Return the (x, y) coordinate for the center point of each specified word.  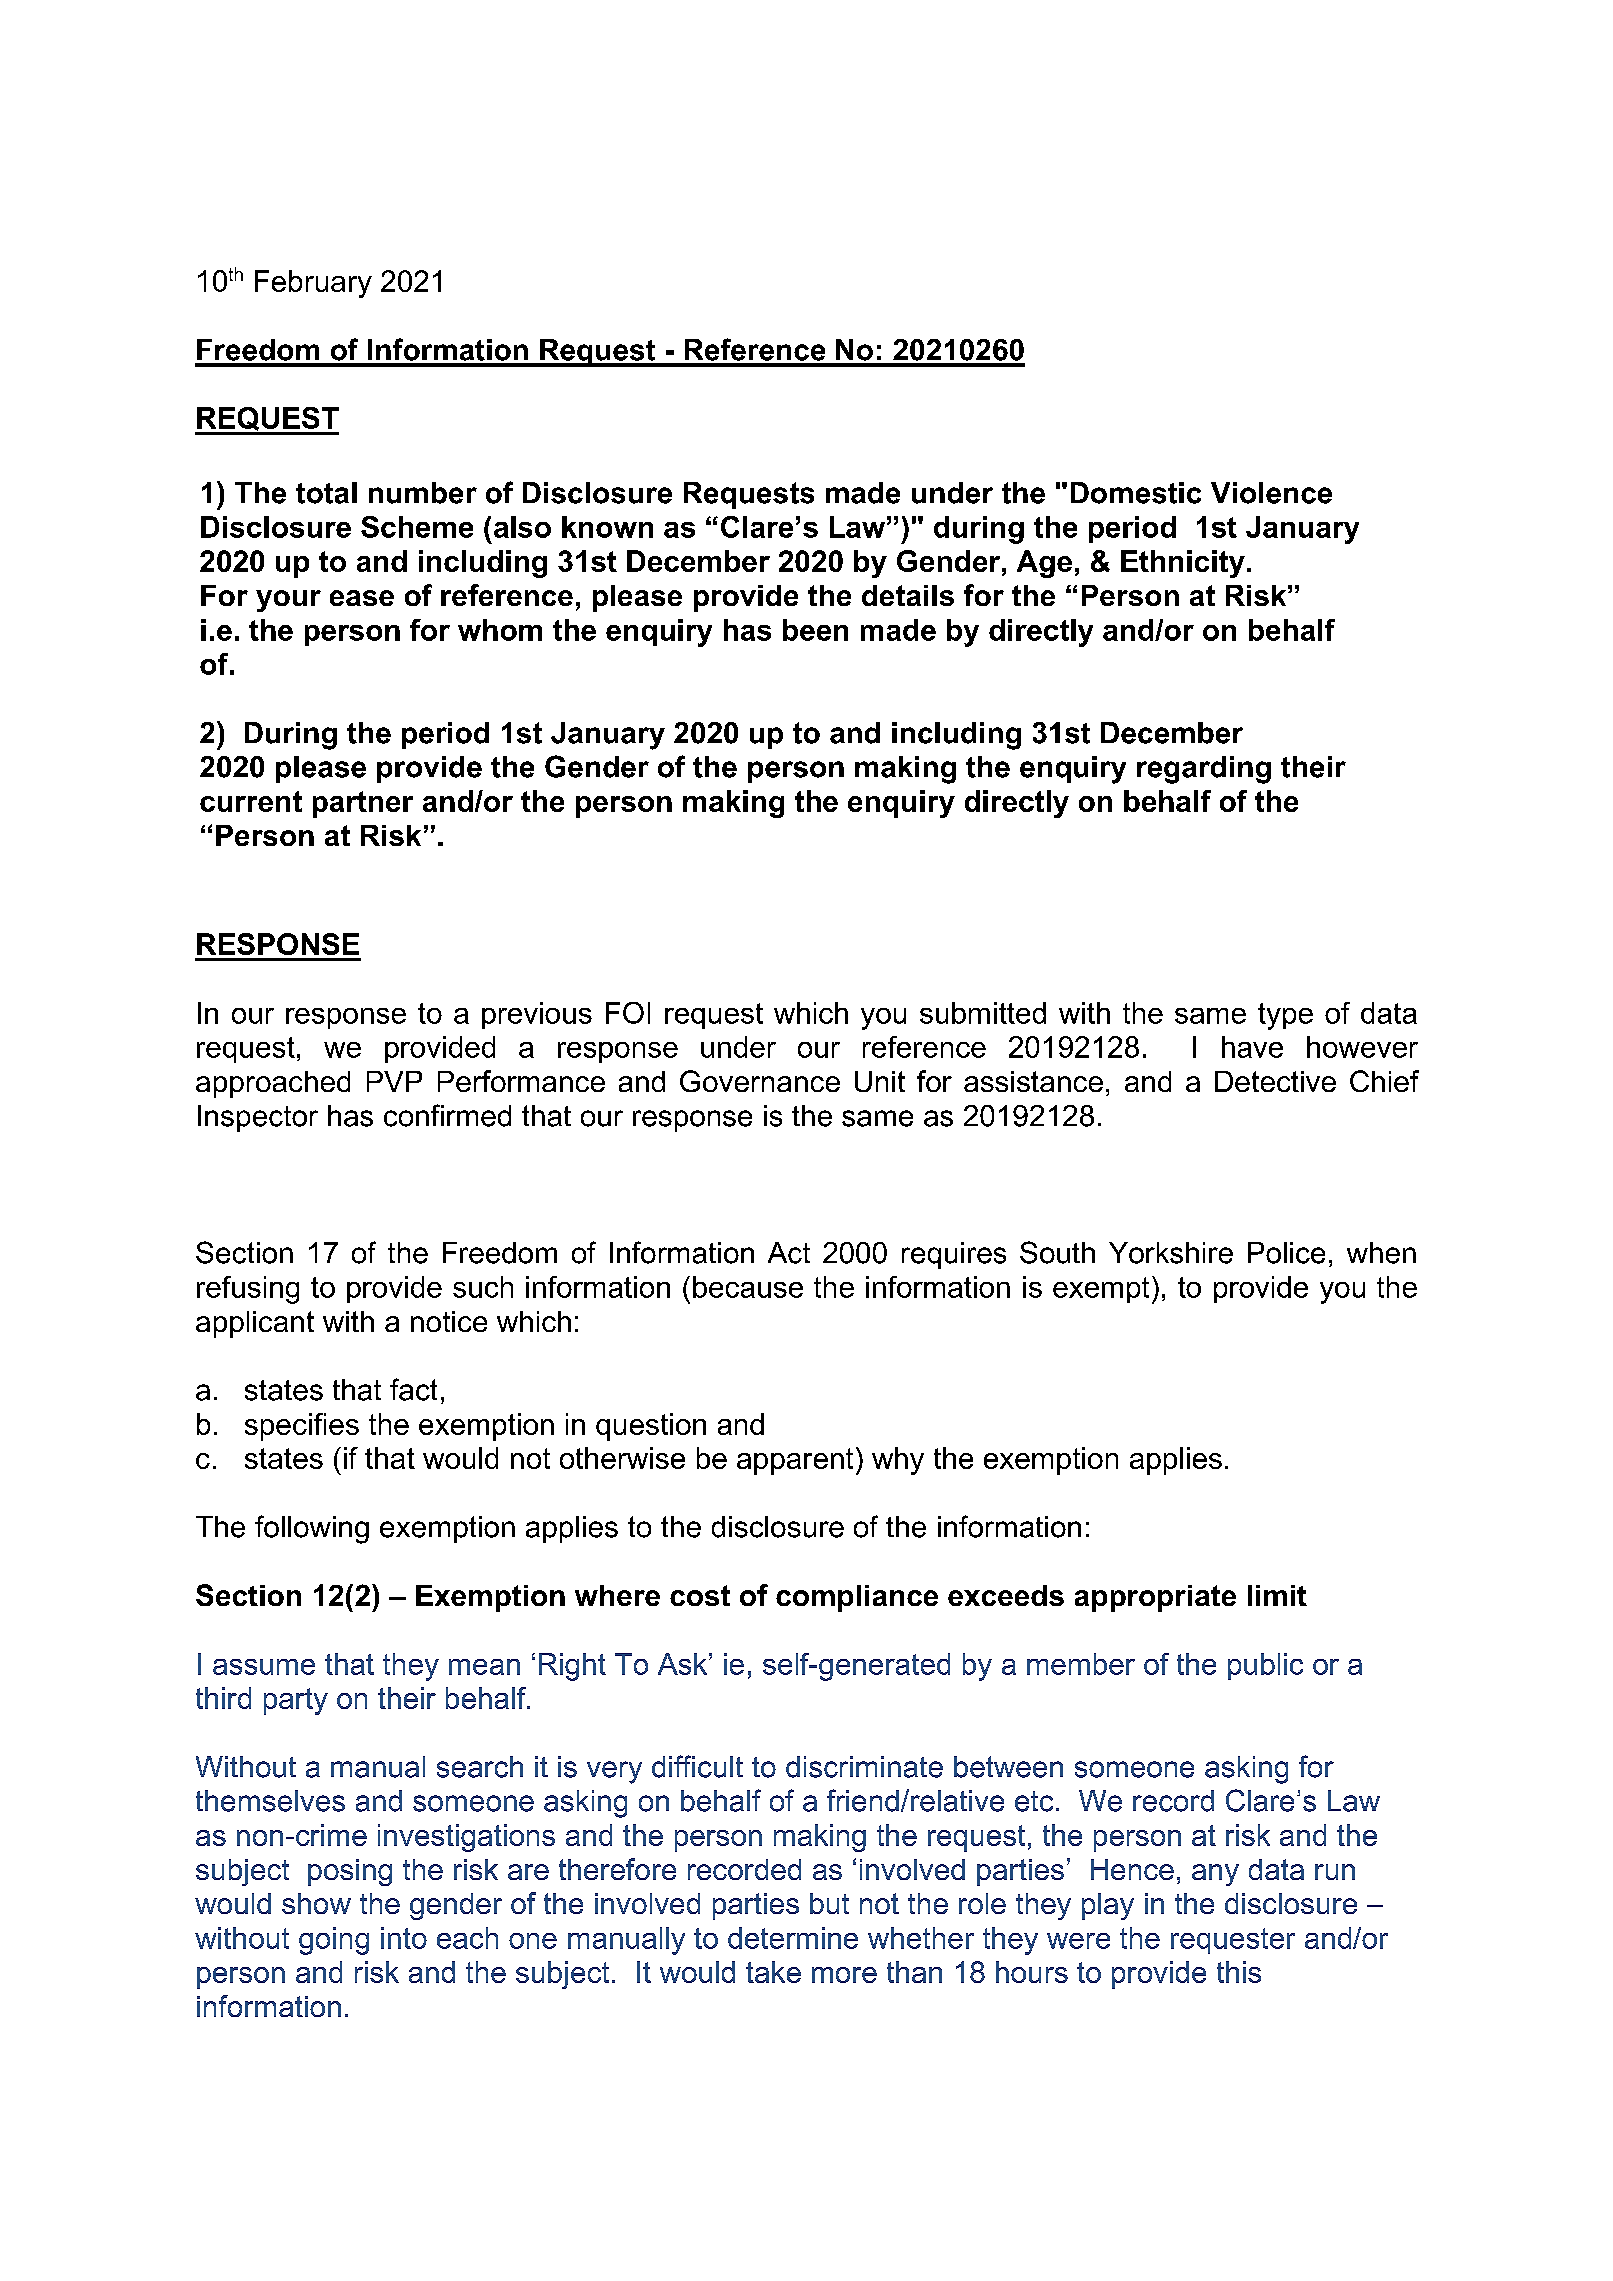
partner (363, 804)
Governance (760, 1081)
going (334, 1941)
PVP (394, 1081)
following (312, 1529)
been (815, 630)
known (607, 527)
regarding (1204, 770)
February (313, 284)
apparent (795, 1461)
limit (1277, 1595)
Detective (1275, 1081)
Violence (1271, 493)
